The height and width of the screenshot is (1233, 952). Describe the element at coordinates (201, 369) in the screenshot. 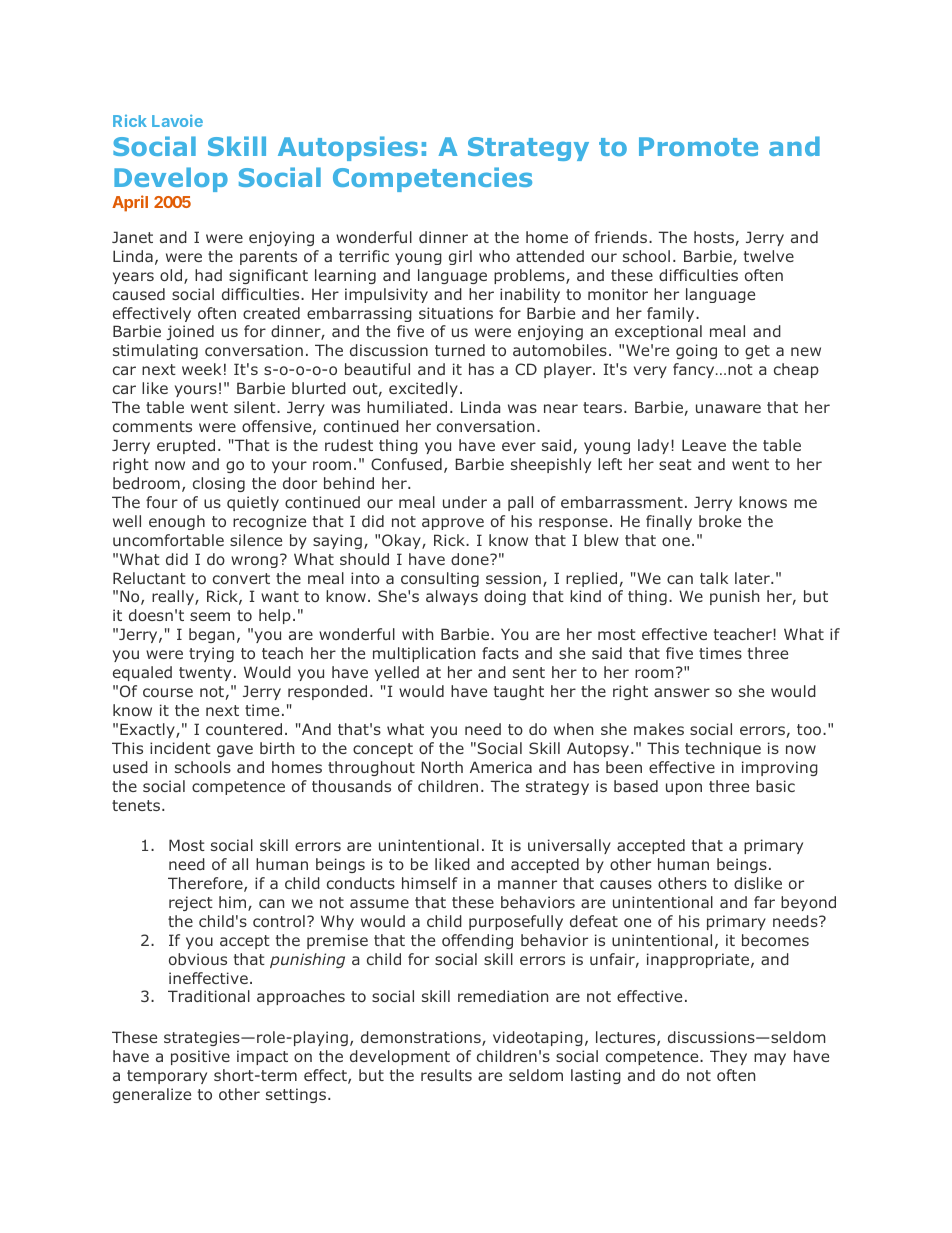

I see `week` at that location.
